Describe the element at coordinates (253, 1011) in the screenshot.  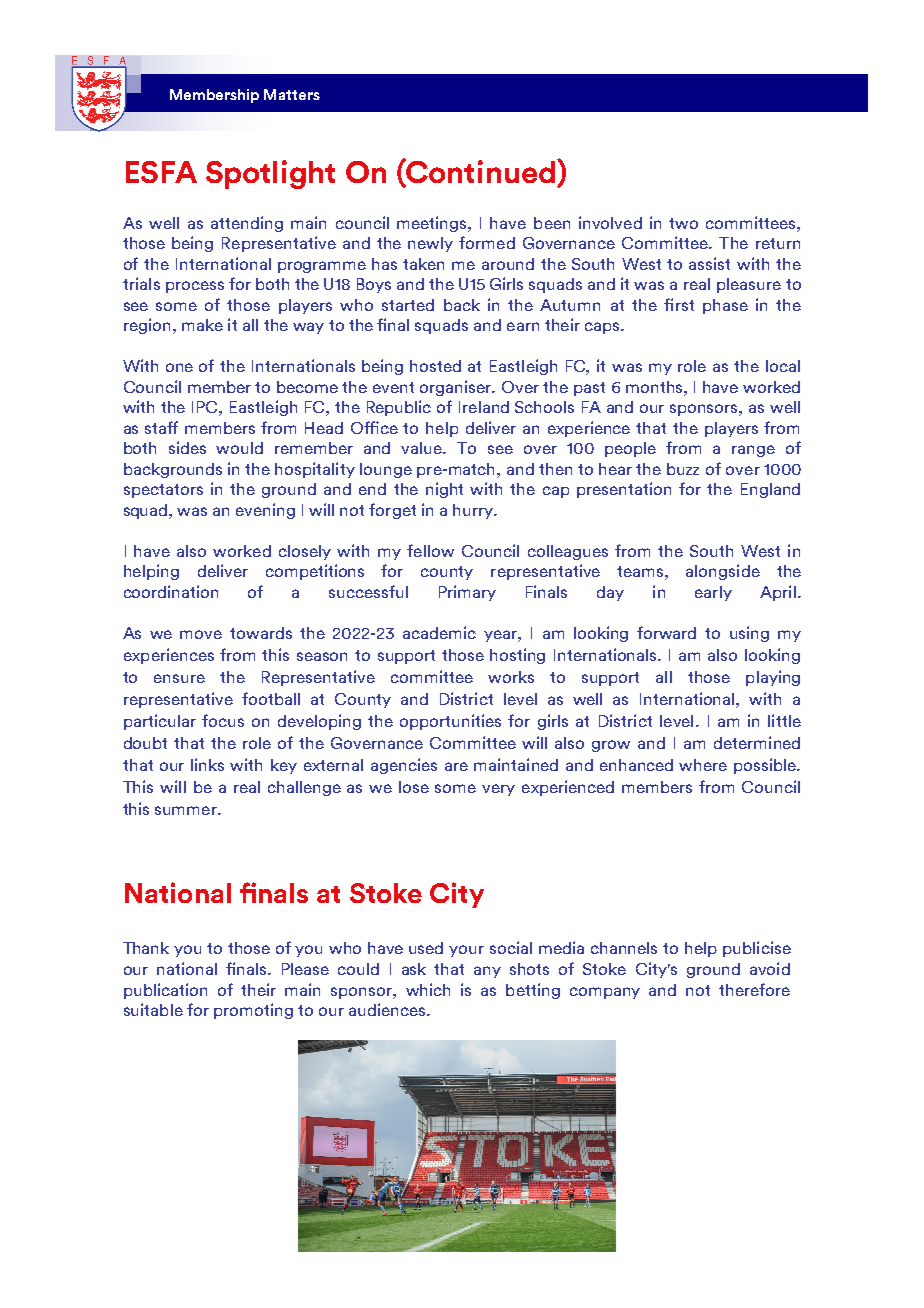
I see `promoting` at that location.
